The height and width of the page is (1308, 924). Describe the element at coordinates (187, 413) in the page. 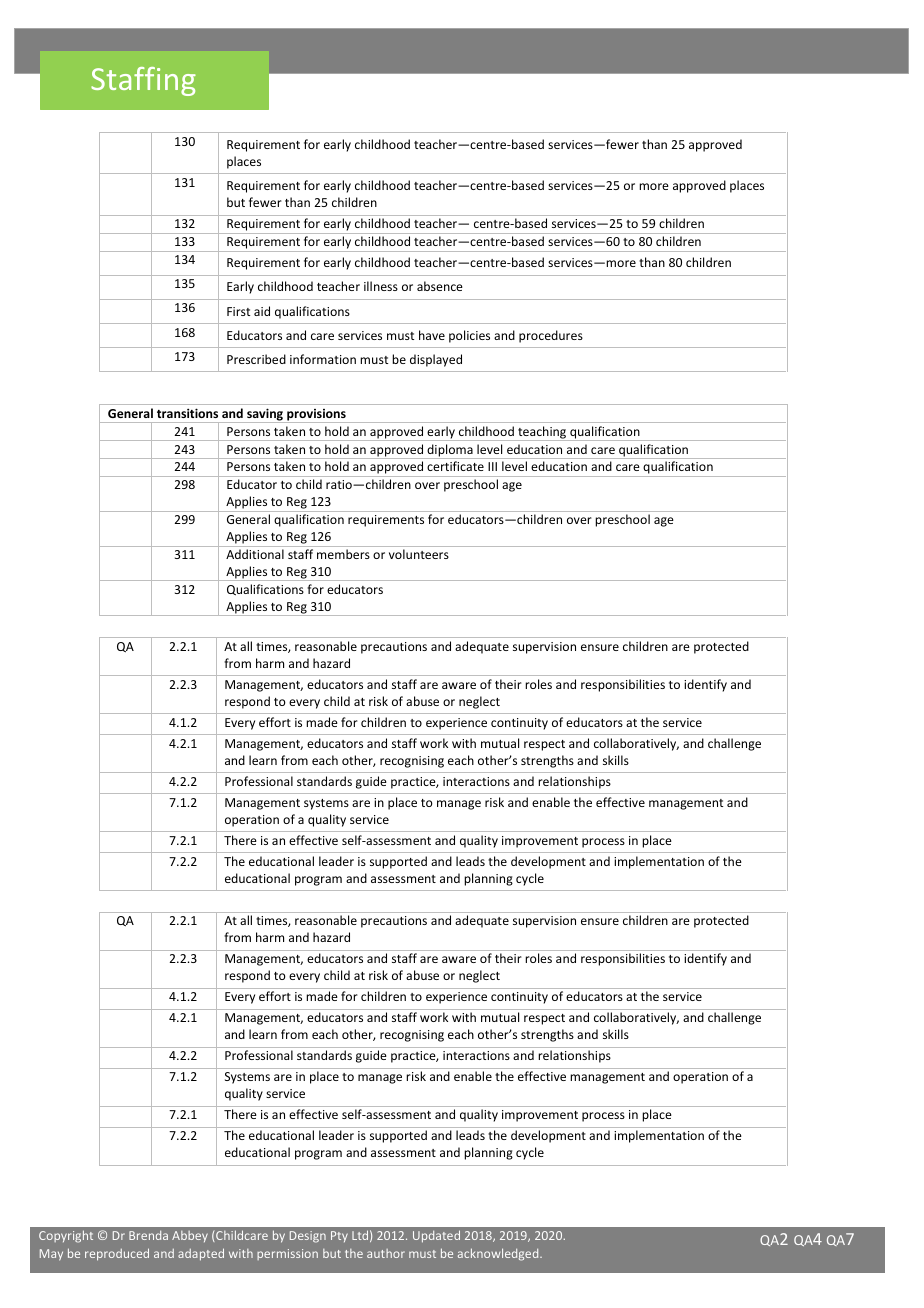

I see `transitions` at that location.
